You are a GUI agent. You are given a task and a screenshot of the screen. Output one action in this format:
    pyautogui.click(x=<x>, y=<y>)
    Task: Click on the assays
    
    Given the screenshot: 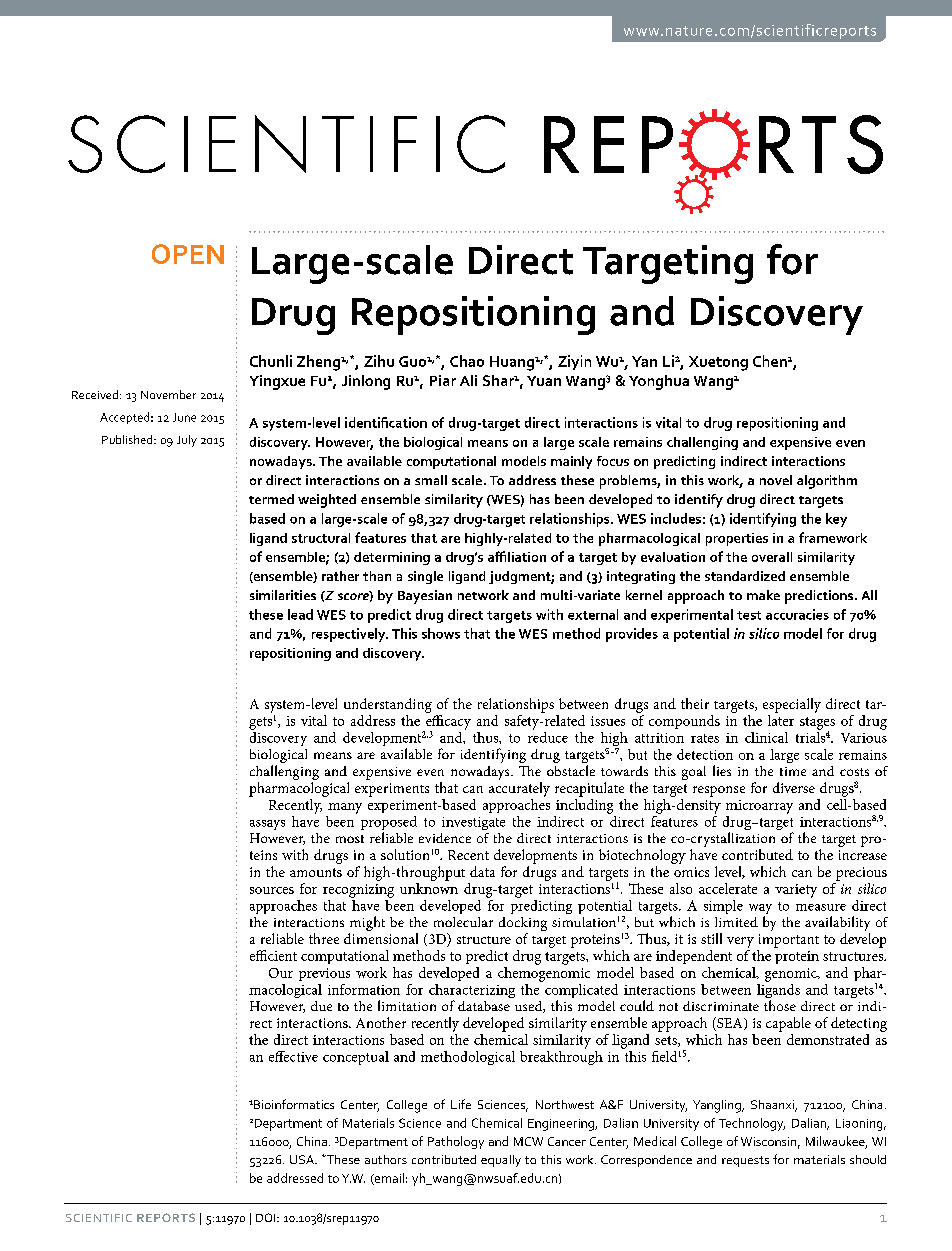 What is the action you would take?
    pyautogui.click(x=267, y=825)
